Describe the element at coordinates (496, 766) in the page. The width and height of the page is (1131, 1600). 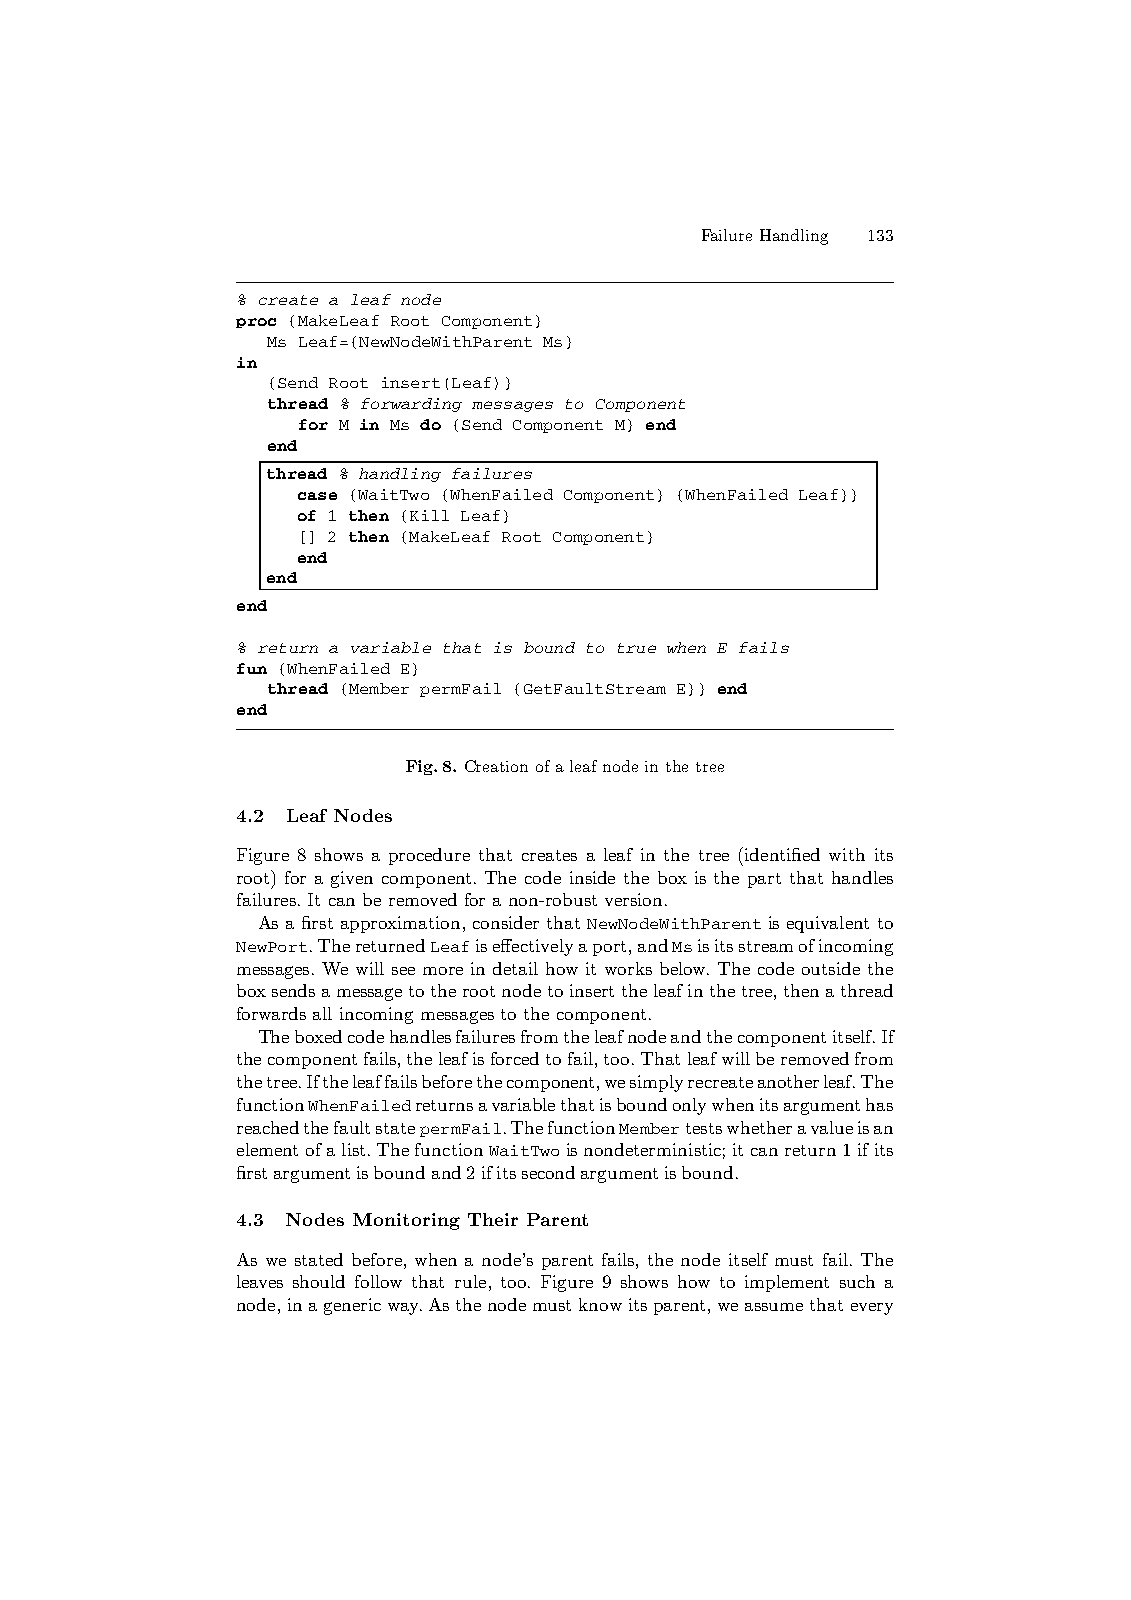
I see `Creation` at that location.
